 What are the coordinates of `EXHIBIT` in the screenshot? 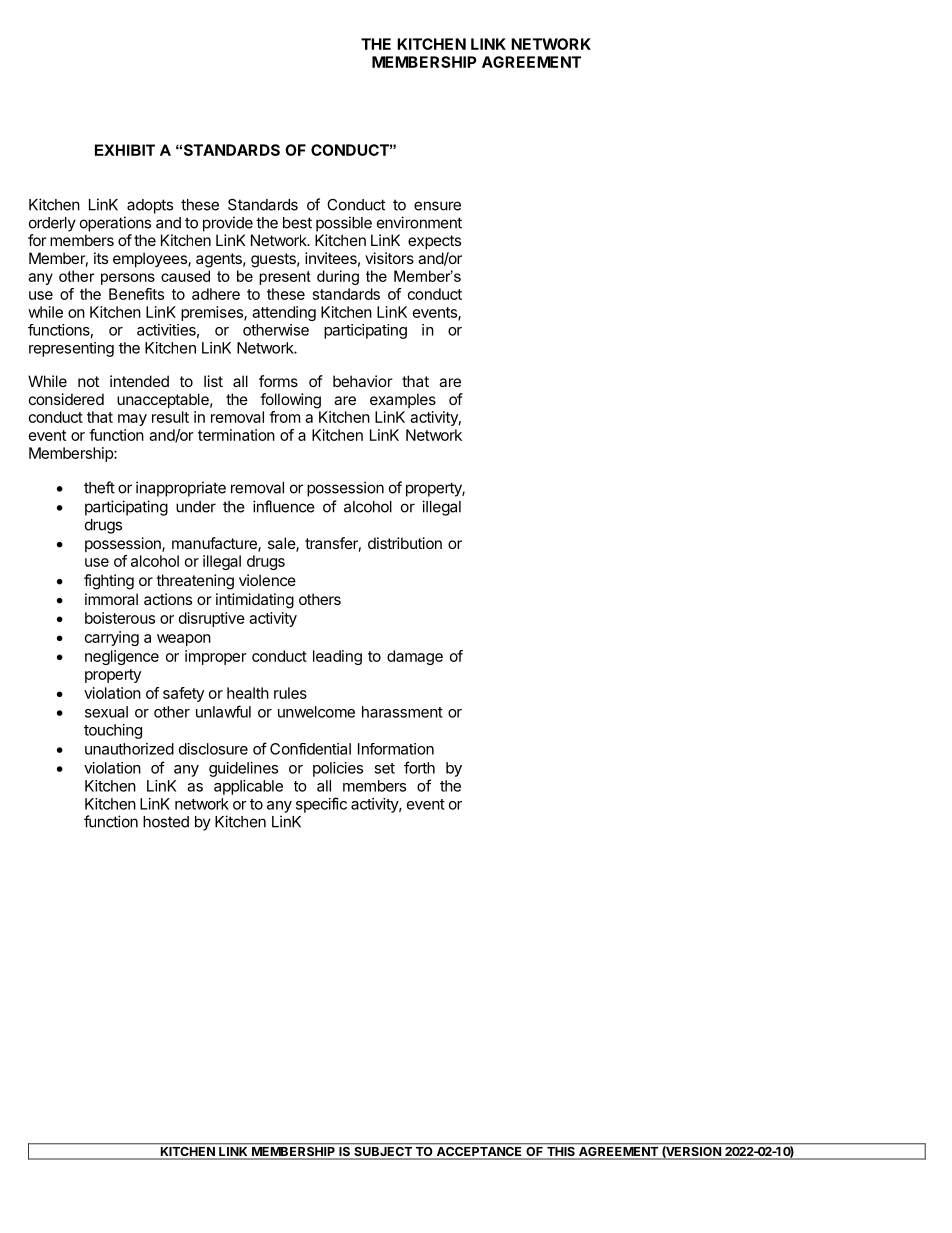 It's located at (125, 150).
